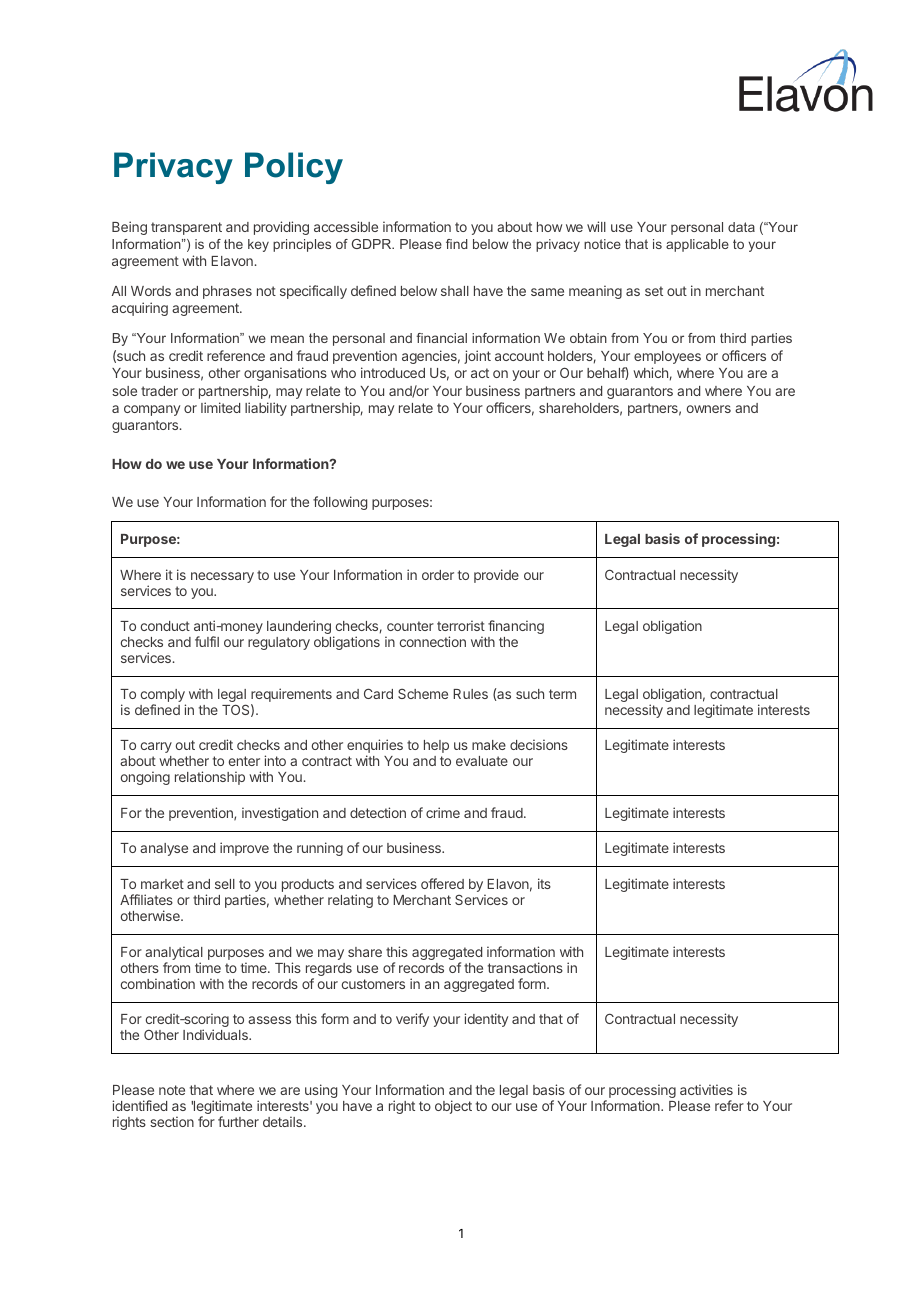 This page has height=1308, width=924. I want to click on applicable, so click(697, 245).
